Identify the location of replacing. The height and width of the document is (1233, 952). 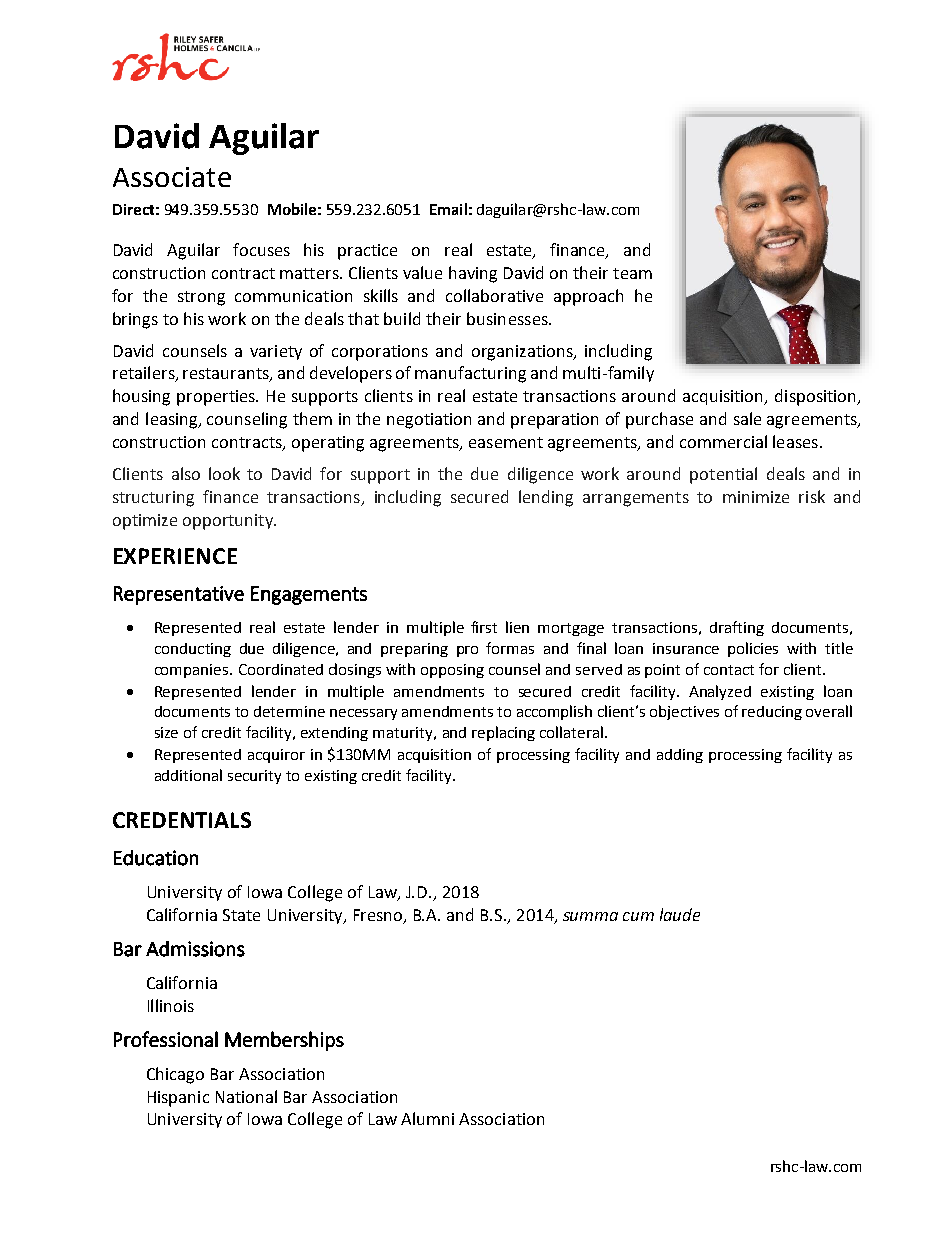
(503, 733).
